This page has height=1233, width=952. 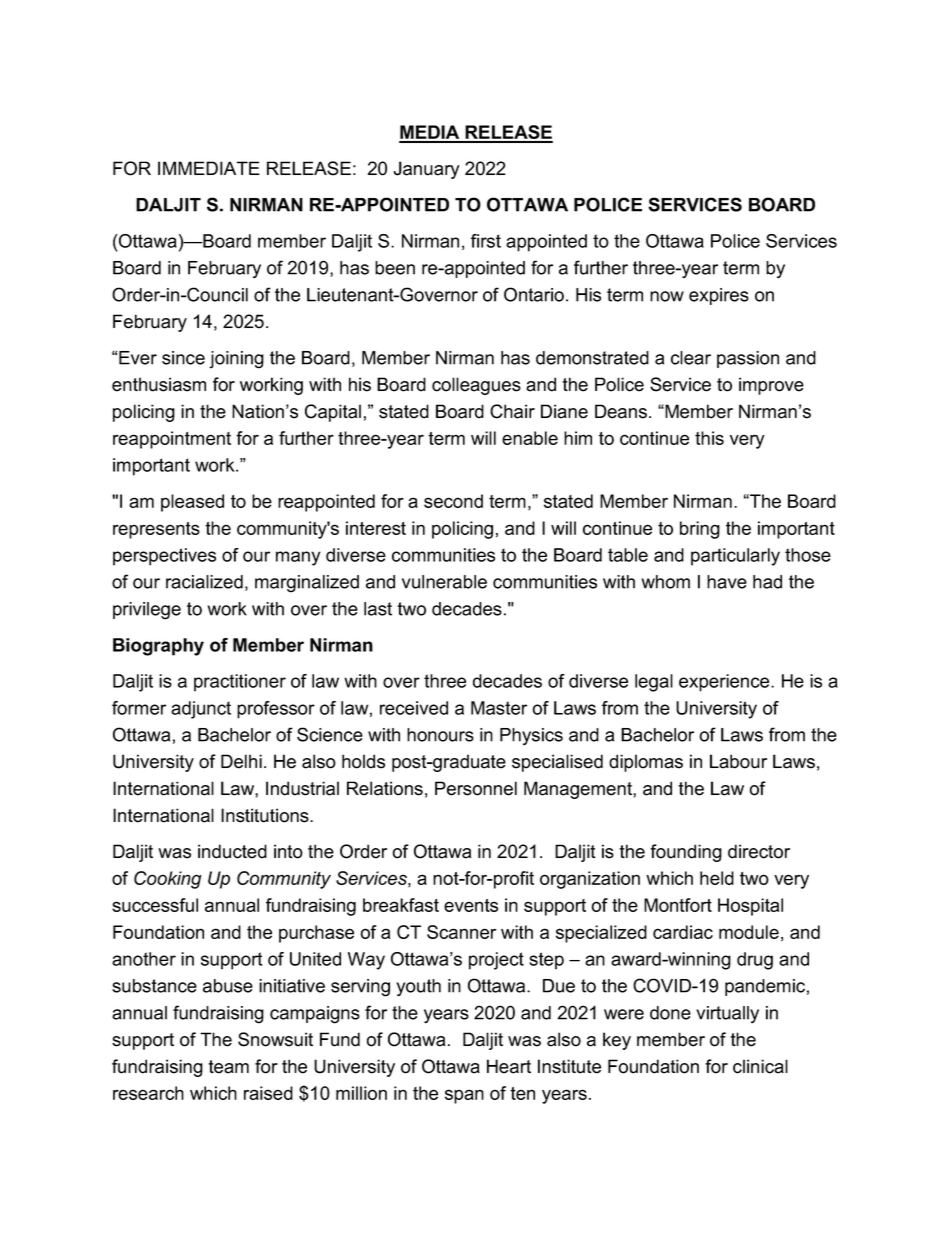 What do you see at coordinates (228, 1067) in the page?
I see `team` at bounding box center [228, 1067].
